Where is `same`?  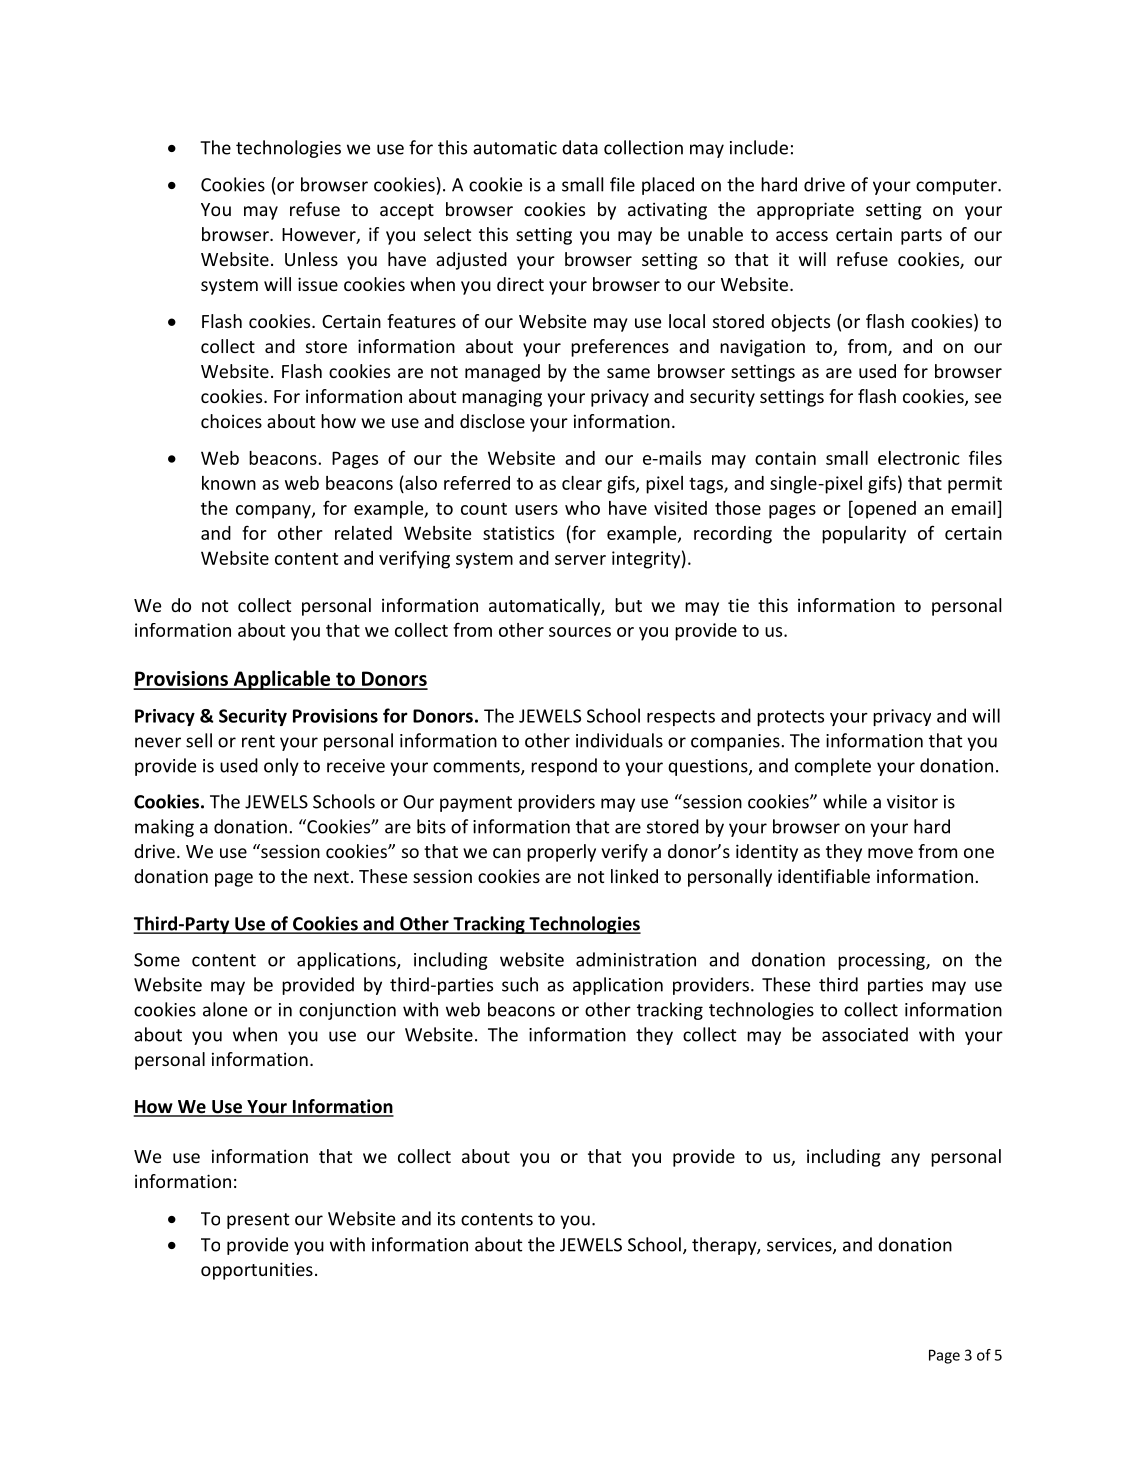
same is located at coordinates (628, 373).
